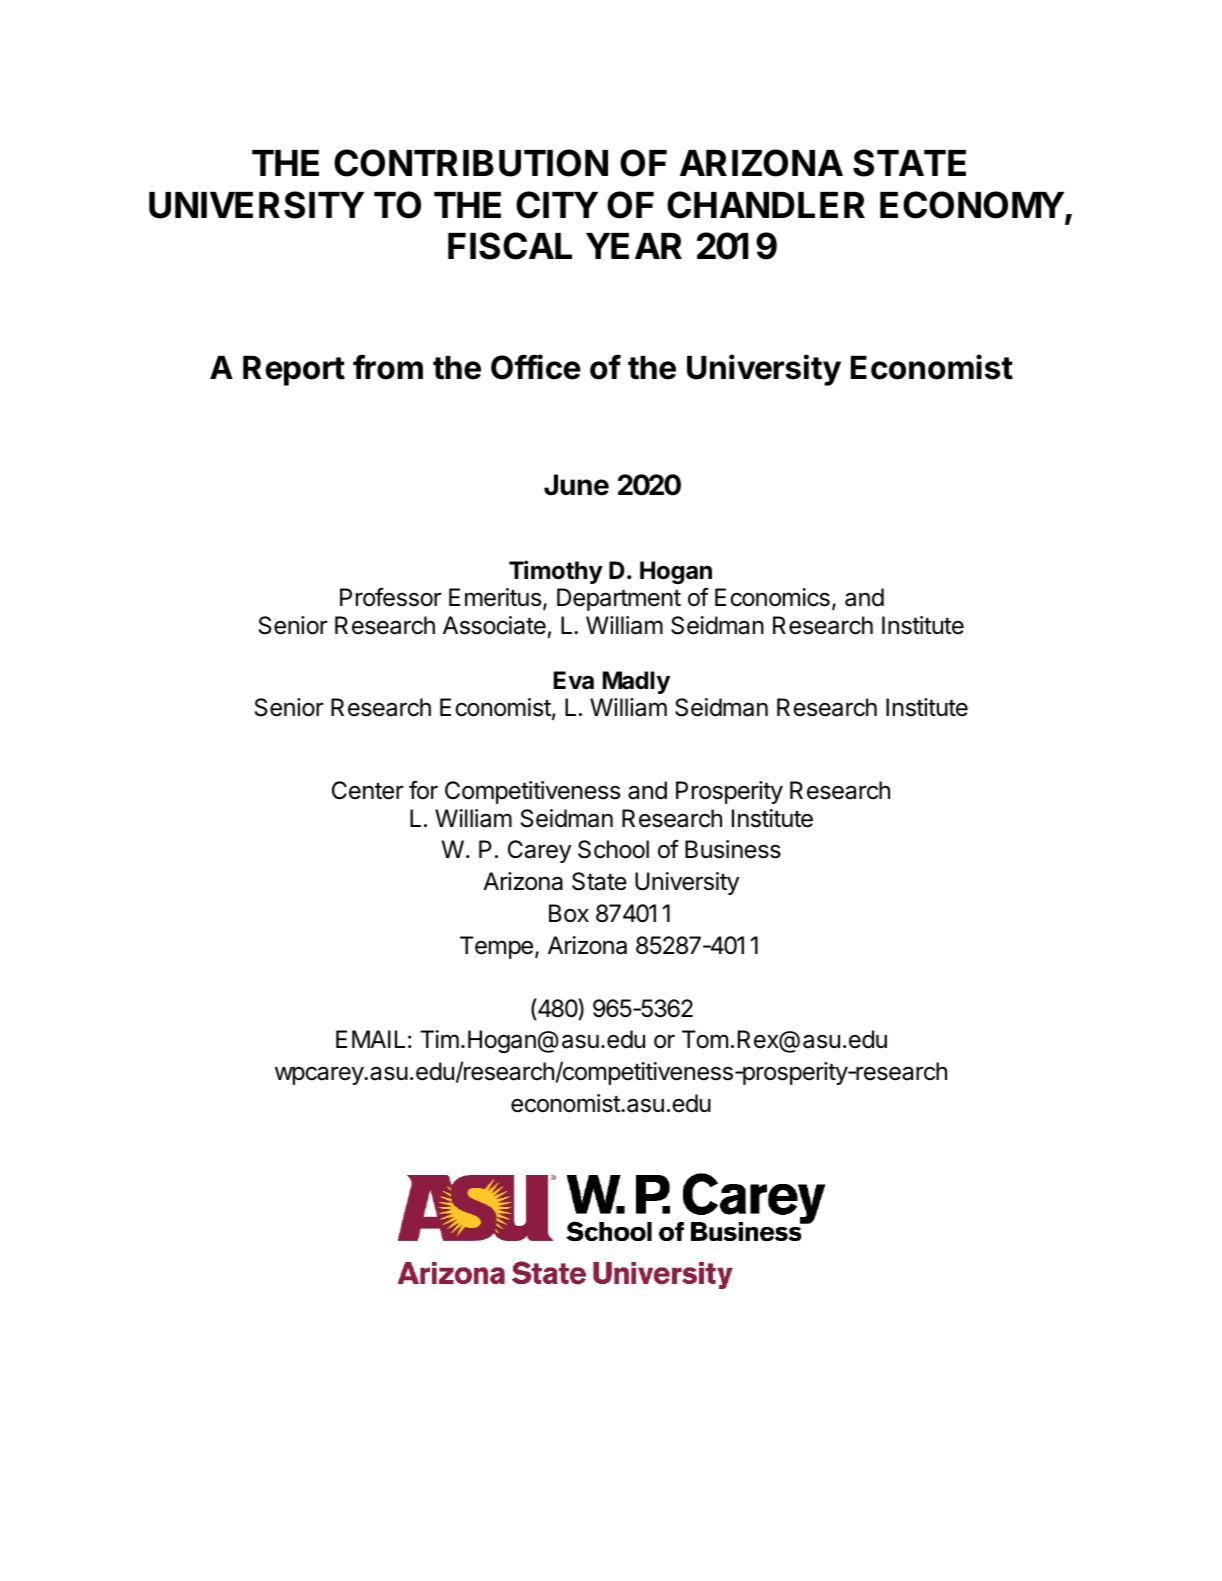  Describe the element at coordinates (391, 597) in the image. I see `Professor` at that location.
